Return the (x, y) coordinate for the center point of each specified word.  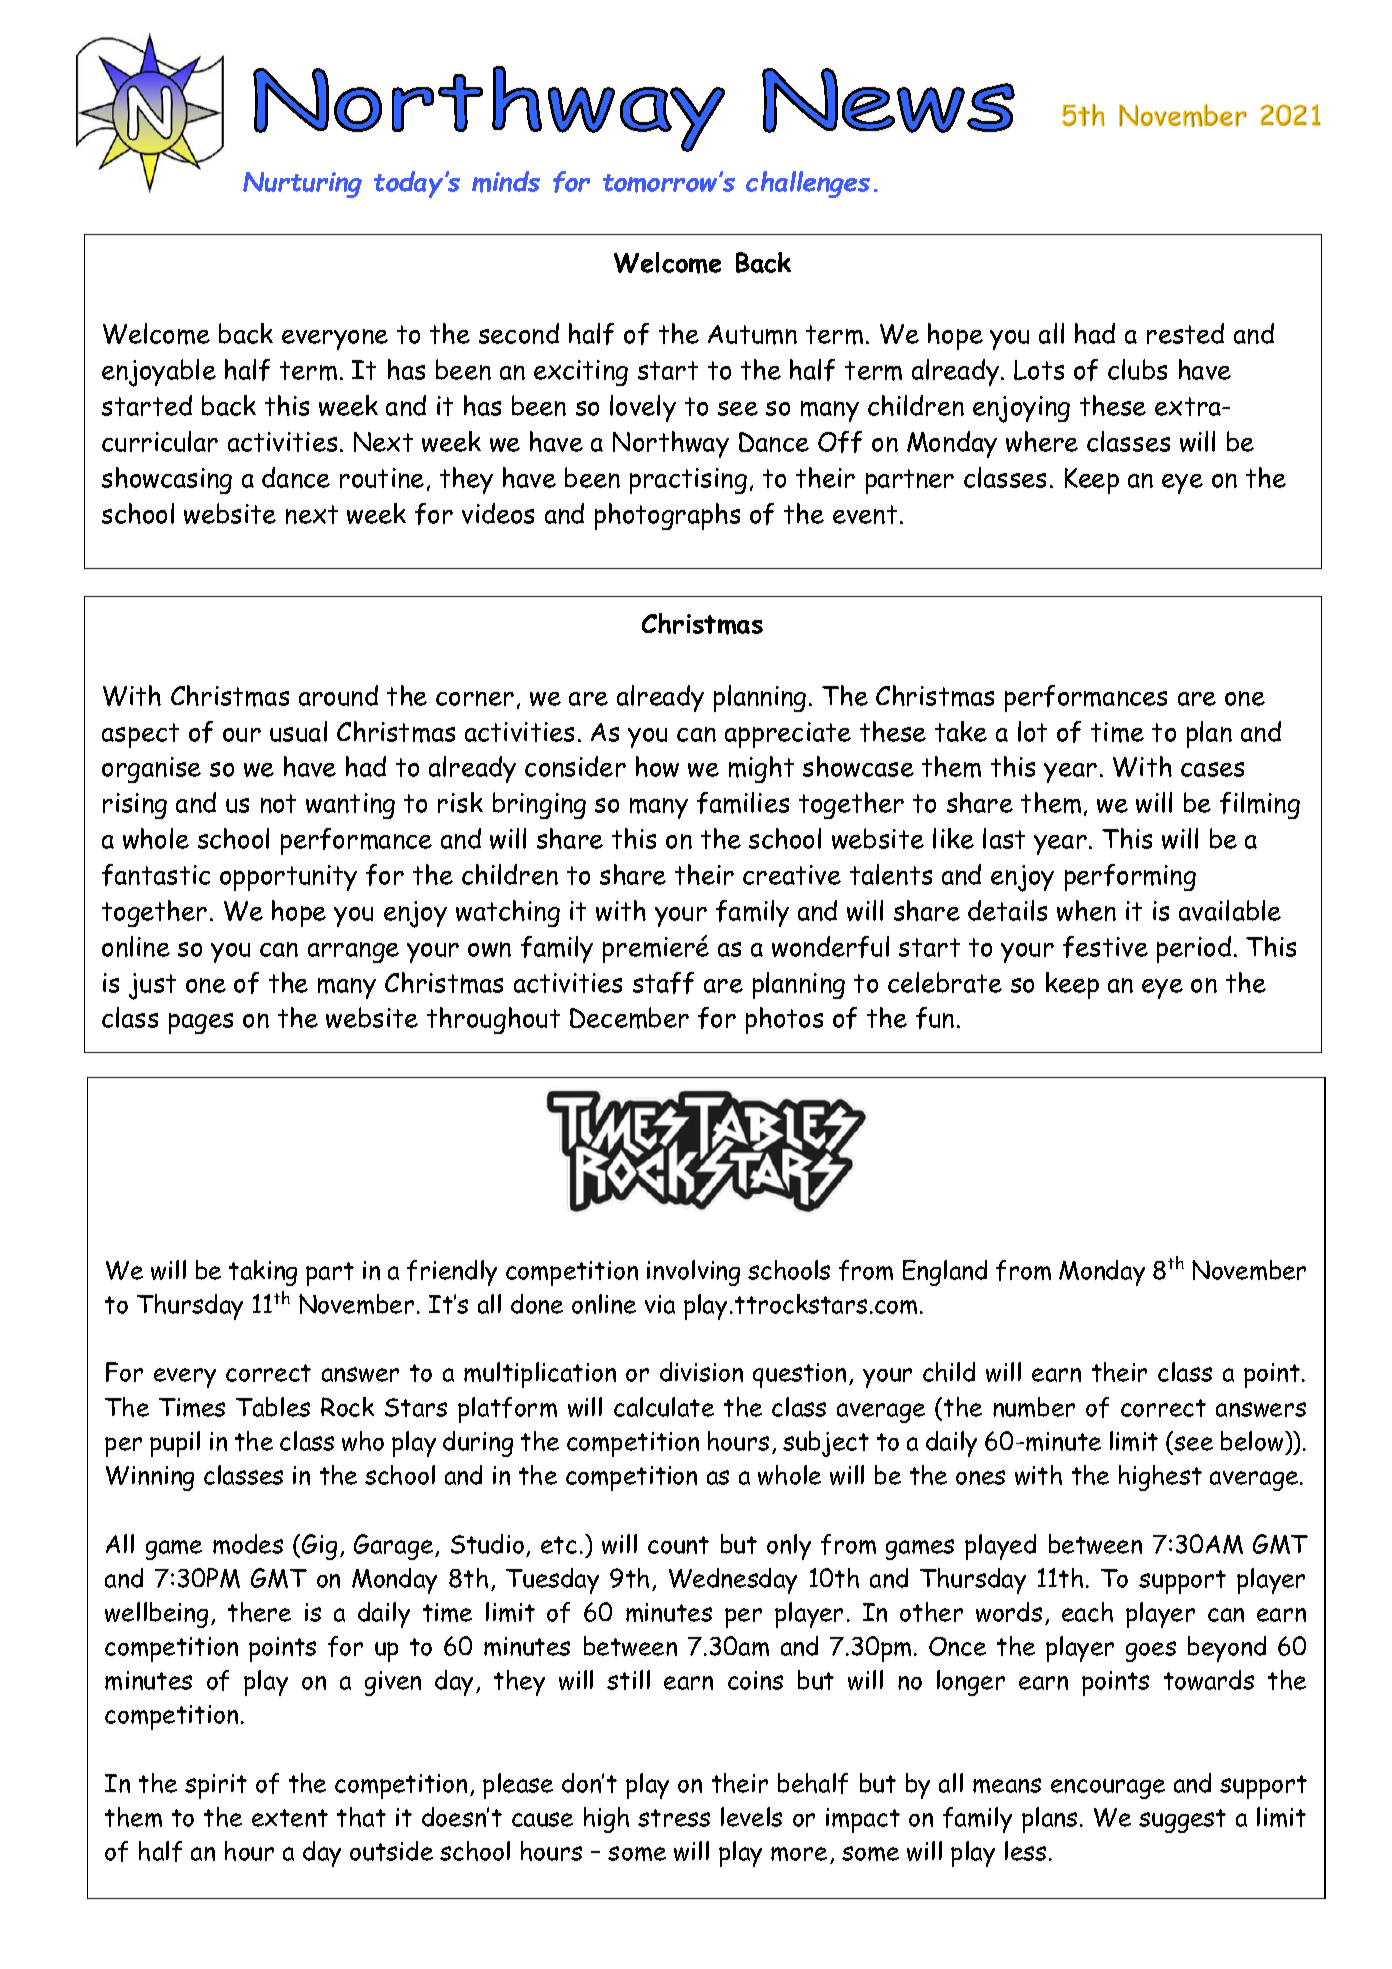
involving (693, 1273)
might (761, 769)
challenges (808, 184)
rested (1185, 333)
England (945, 1273)
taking (263, 1273)
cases (1212, 769)
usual (298, 731)
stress (674, 1818)
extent (290, 1818)
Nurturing (302, 185)
